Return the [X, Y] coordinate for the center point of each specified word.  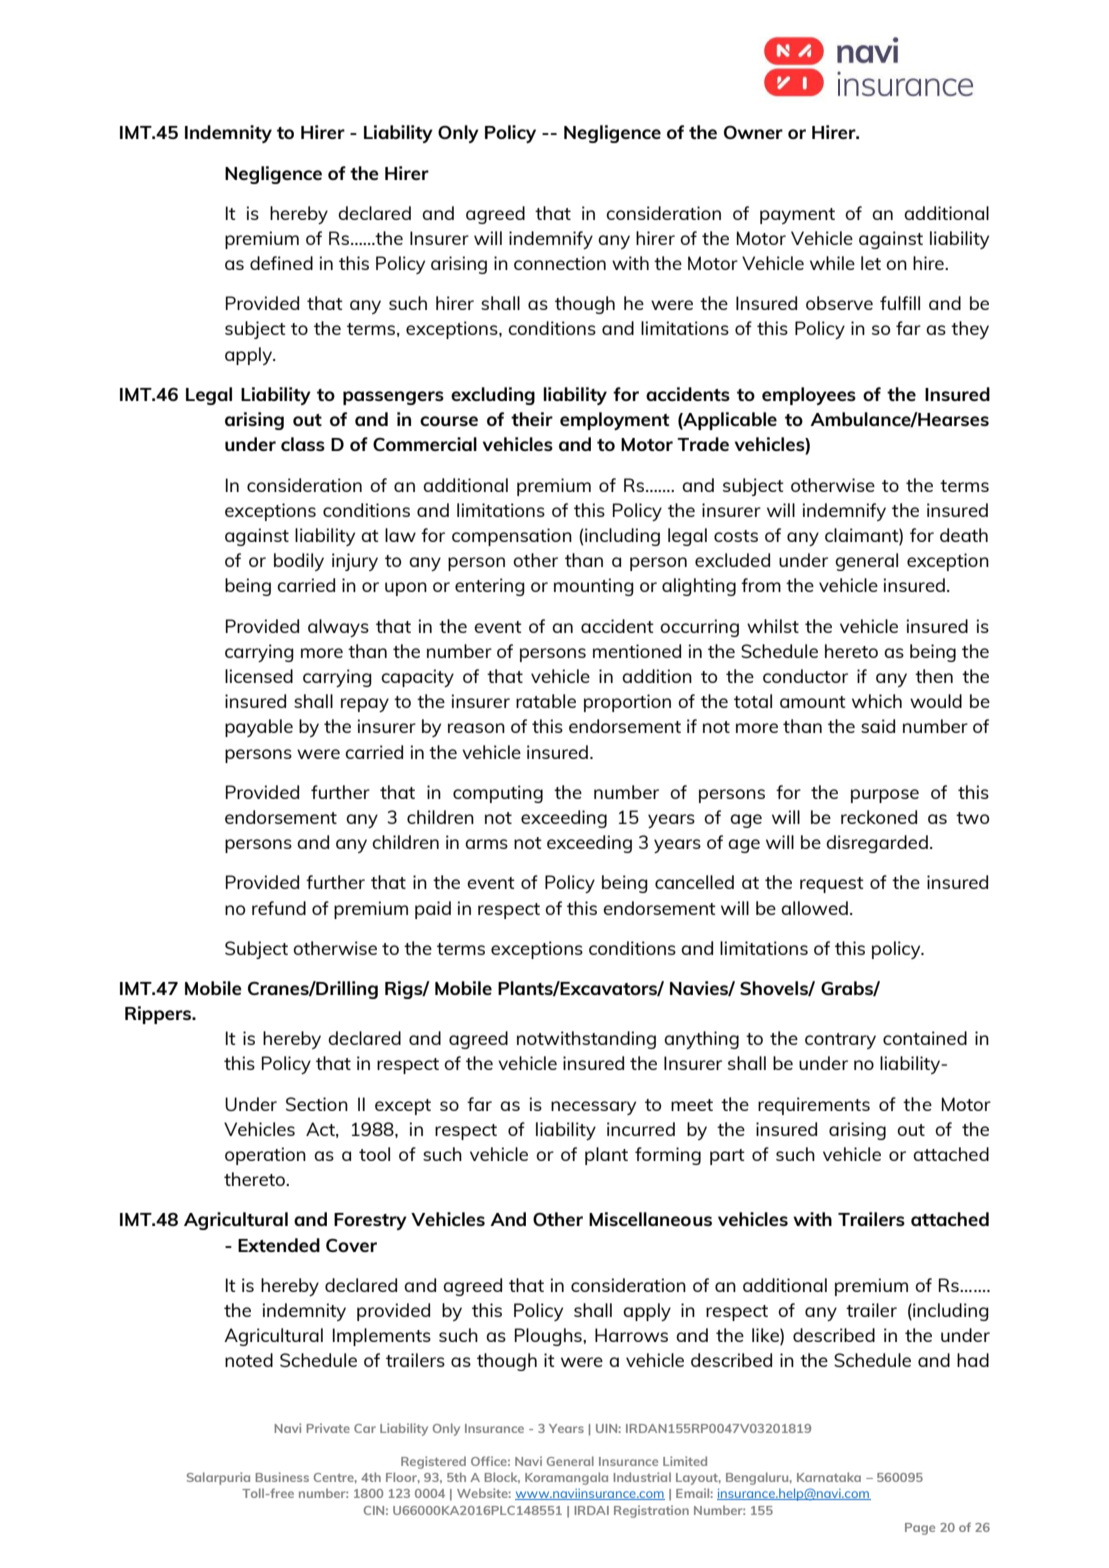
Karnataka [829, 1477]
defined [281, 263]
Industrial [642, 1477]
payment [797, 216]
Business [282, 1477]
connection [560, 263]
